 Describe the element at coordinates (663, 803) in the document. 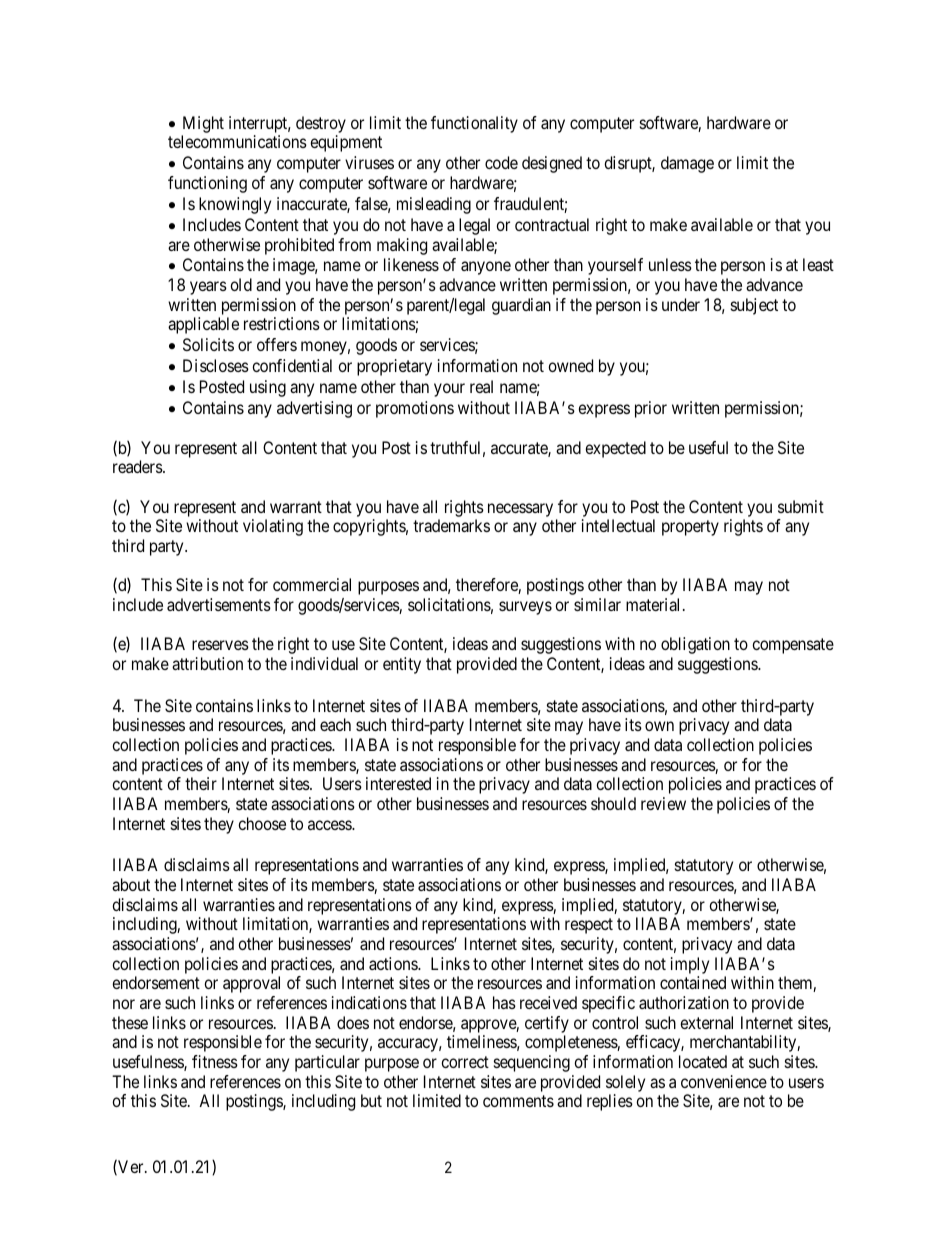

I see `review` at that location.
